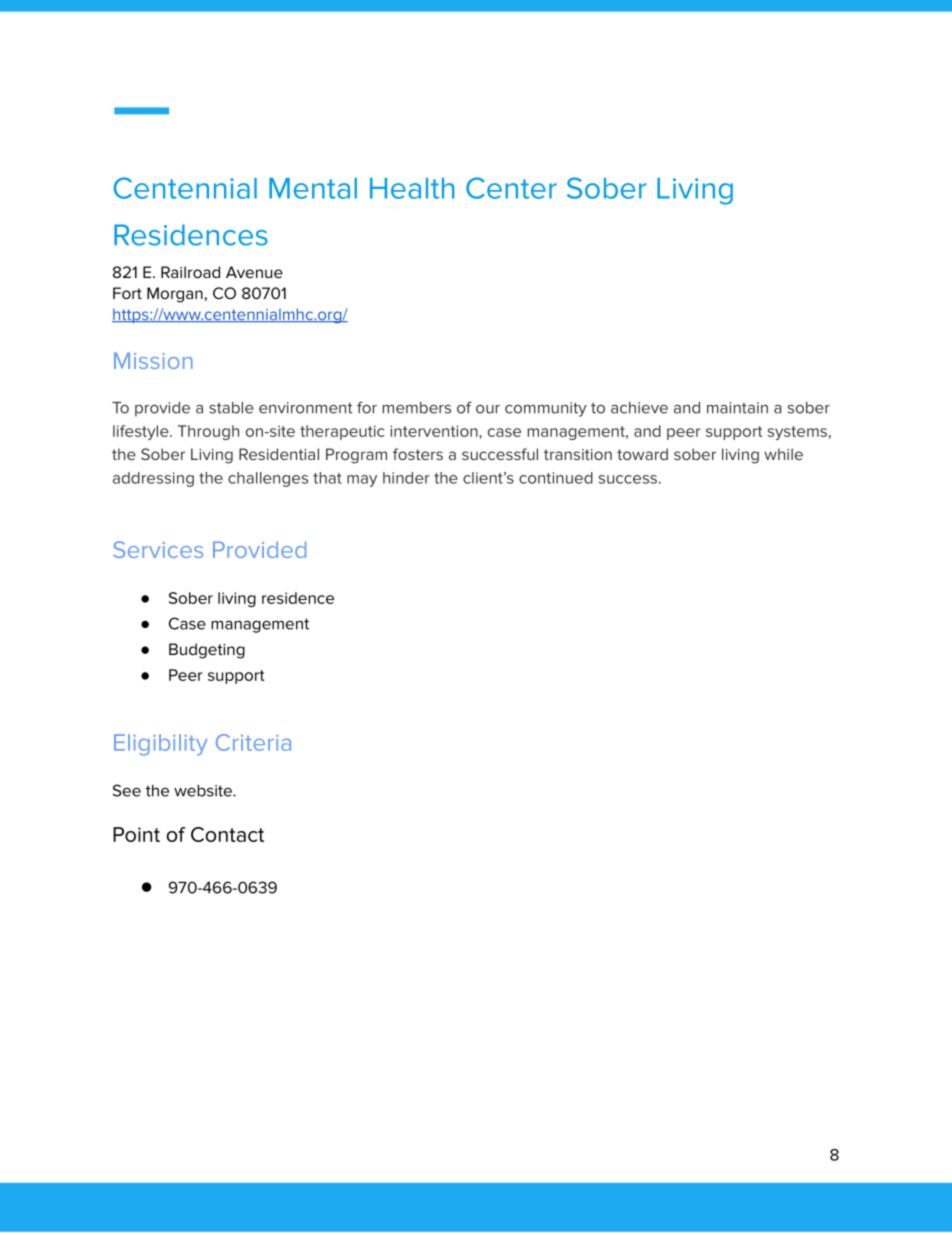  I want to click on Contact, so click(227, 834).
